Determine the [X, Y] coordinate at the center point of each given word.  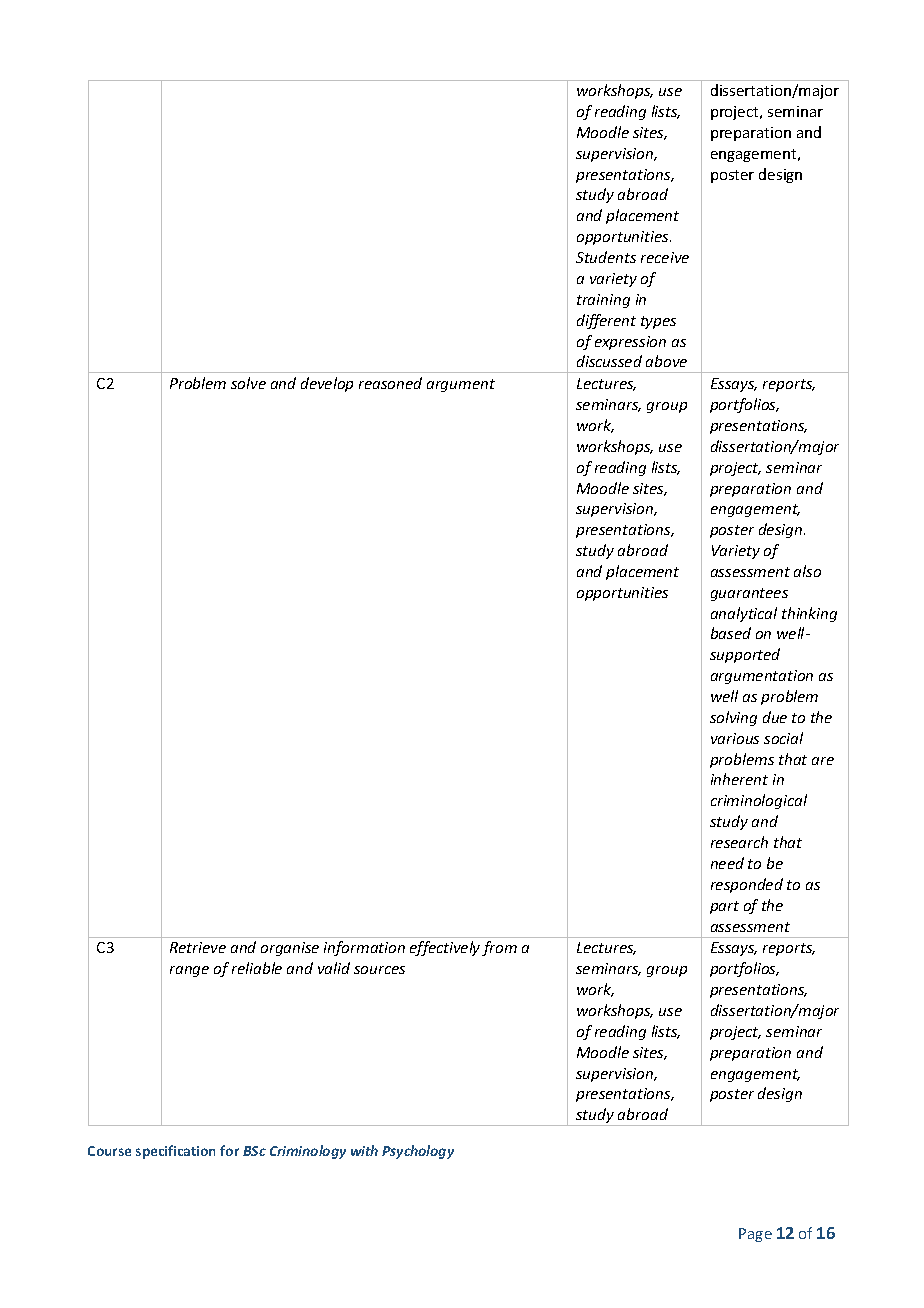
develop [327, 384]
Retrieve [198, 947]
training [603, 301]
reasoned [390, 383]
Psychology [418, 1152]
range [189, 971]
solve [248, 383]
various [735, 738]
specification [175, 1152]
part [724, 907]
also [807, 571]
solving [733, 718]
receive [665, 257]
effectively [445, 948]
